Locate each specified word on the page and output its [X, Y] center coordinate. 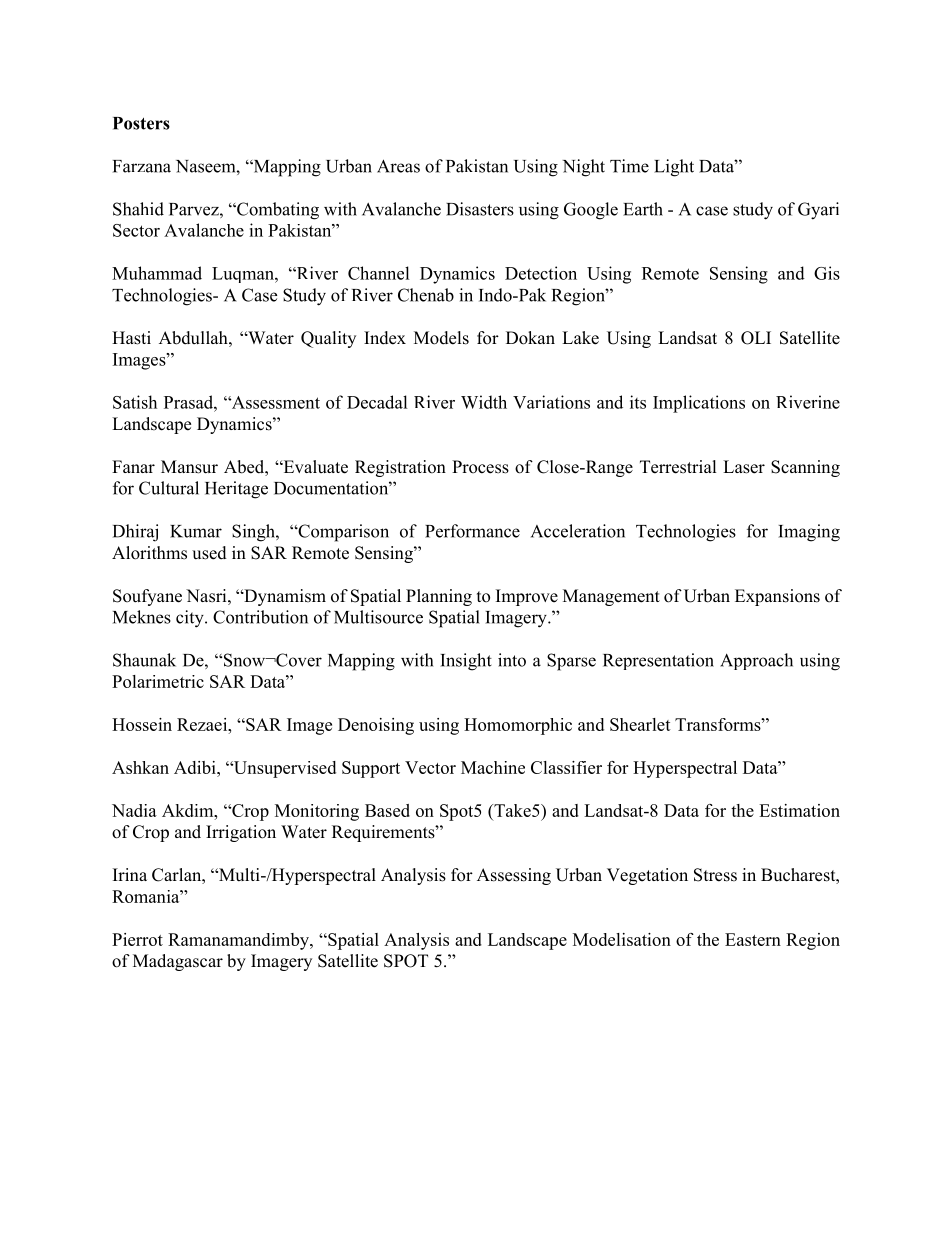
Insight [466, 662]
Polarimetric [158, 681]
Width [484, 402]
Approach [756, 661]
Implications [699, 404]
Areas [398, 166]
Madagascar [178, 962]
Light [674, 168]
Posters [141, 123]
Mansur [189, 467]
